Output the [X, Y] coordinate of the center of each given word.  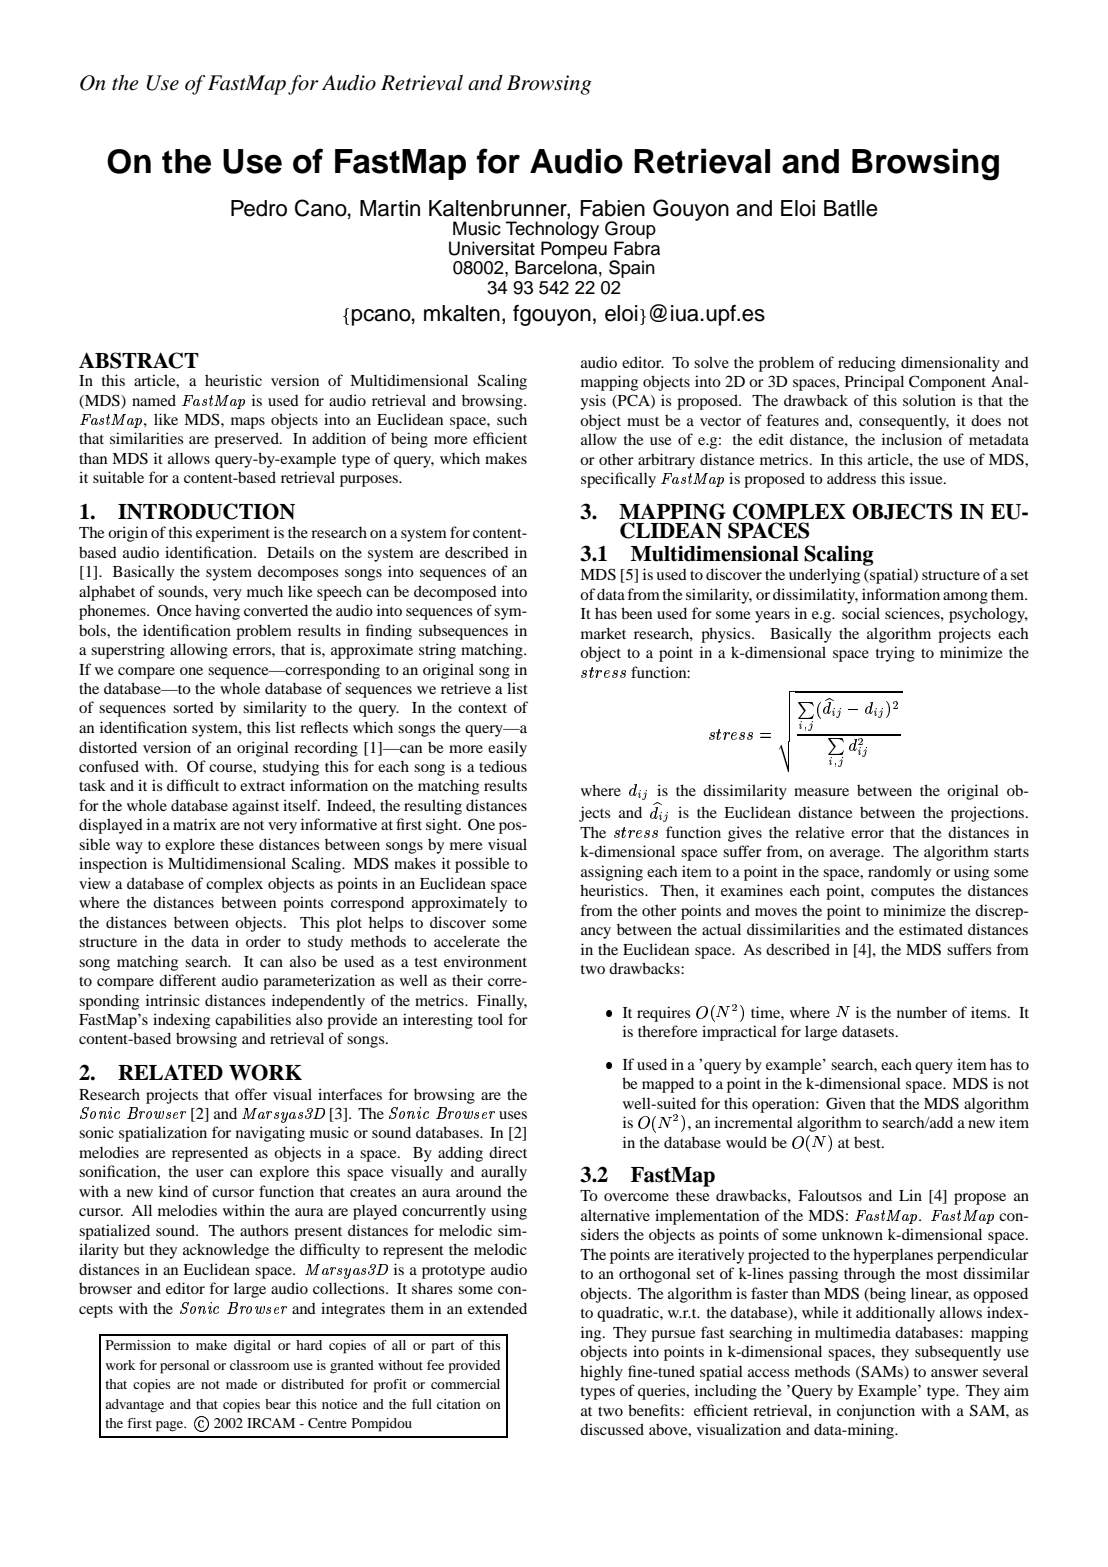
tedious [503, 766]
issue [927, 478]
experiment [233, 534]
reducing [867, 364]
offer [251, 1094]
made [241, 1384]
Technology [552, 231]
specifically [618, 480]
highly [601, 1373]
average [856, 855]
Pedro [259, 208]
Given [846, 1103]
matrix [194, 824]
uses [513, 1115]
